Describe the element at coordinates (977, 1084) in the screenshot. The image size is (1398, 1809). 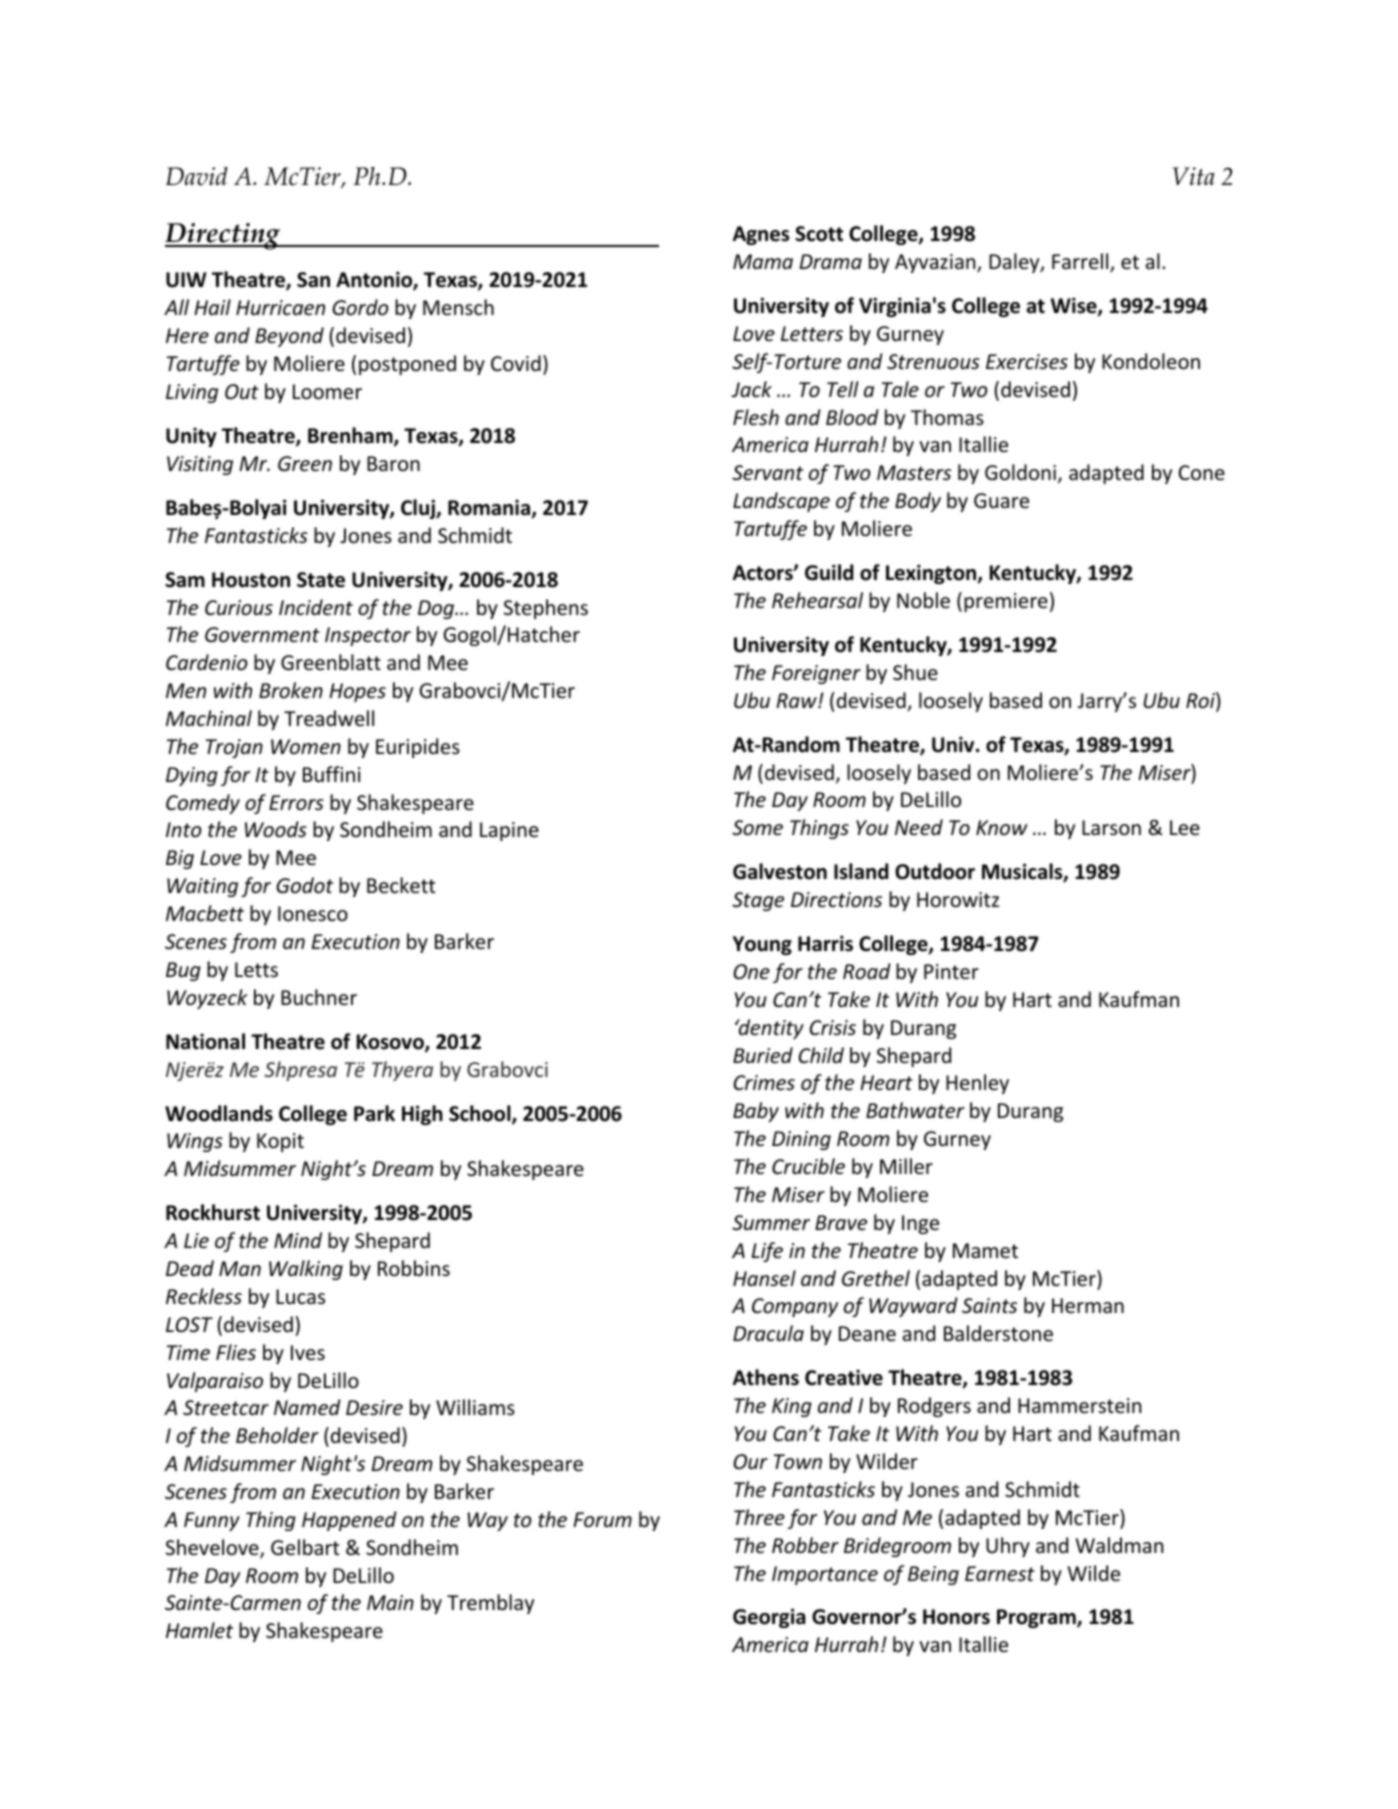
I see `Henley` at that location.
